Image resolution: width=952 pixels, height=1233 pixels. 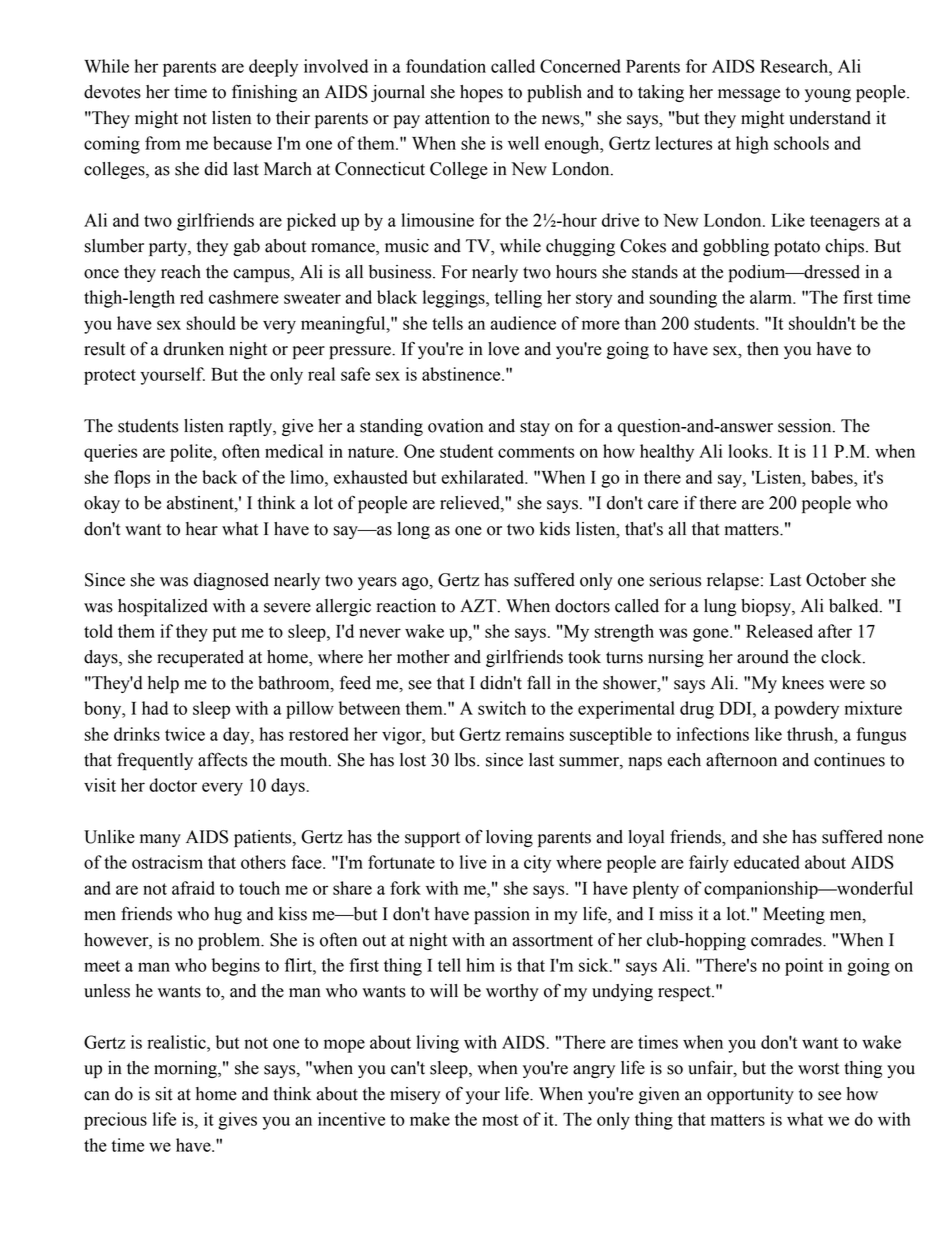 I want to click on loving, so click(x=509, y=838).
